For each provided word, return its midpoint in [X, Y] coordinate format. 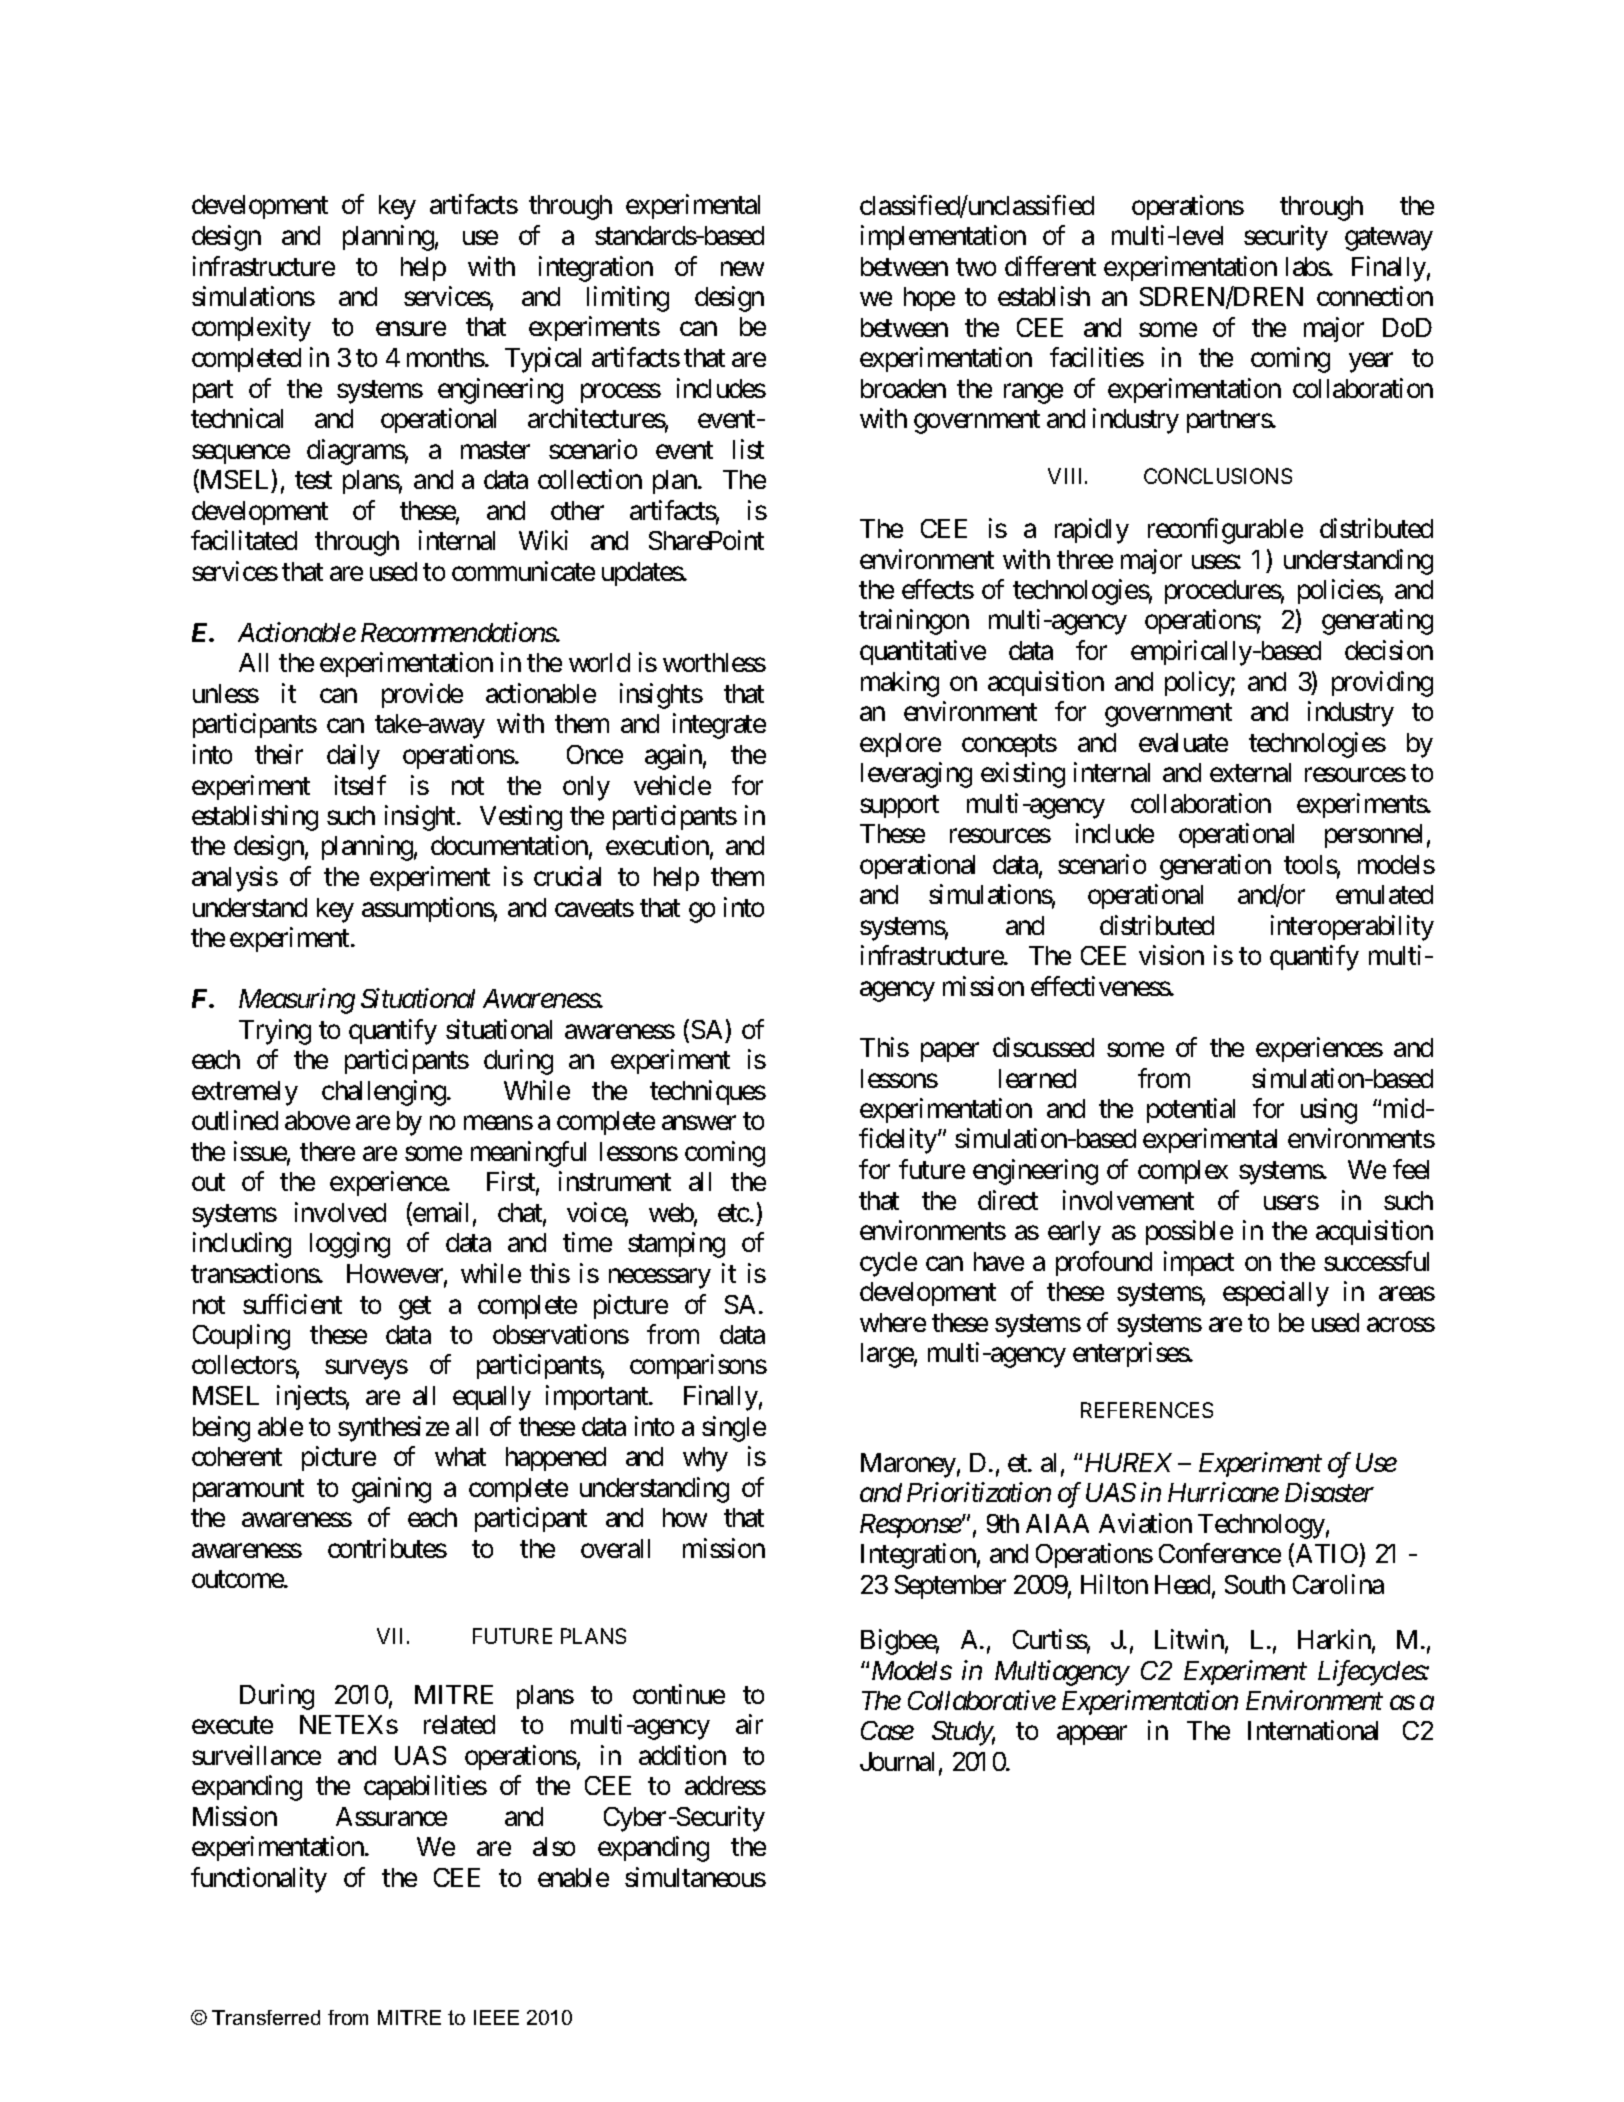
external [1250, 772]
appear [1092, 1735]
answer [699, 1123]
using [1329, 1111]
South [1255, 1584]
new [742, 269]
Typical [543, 360]
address [725, 1785]
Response [911, 1526]
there [327, 1151]
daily [353, 757]
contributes [387, 1548]
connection [1375, 296]
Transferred [266, 2017]
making [900, 684]
